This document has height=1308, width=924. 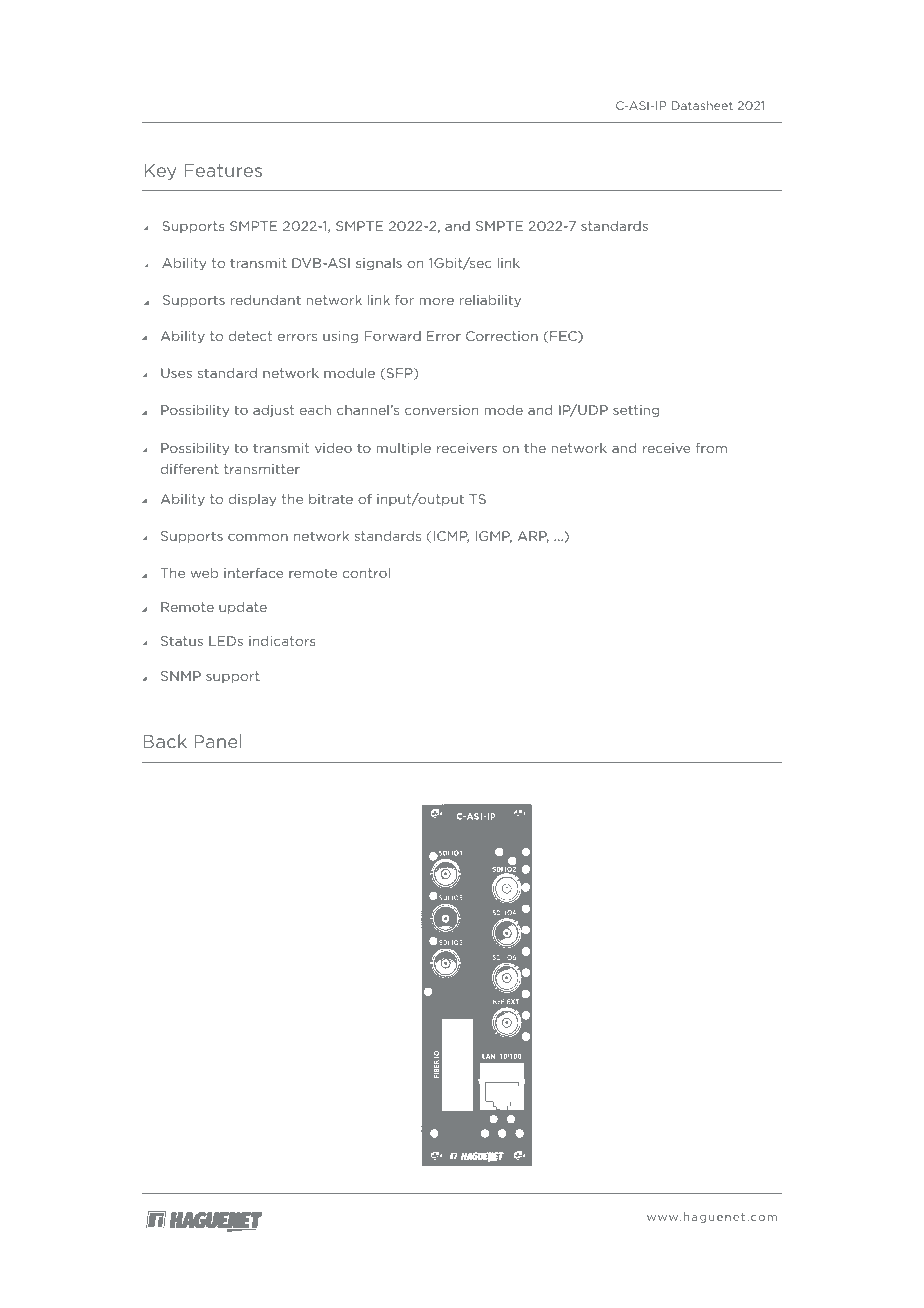 What do you see at coordinates (223, 170) in the document?
I see `Features` at bounding box center [223, 170].
